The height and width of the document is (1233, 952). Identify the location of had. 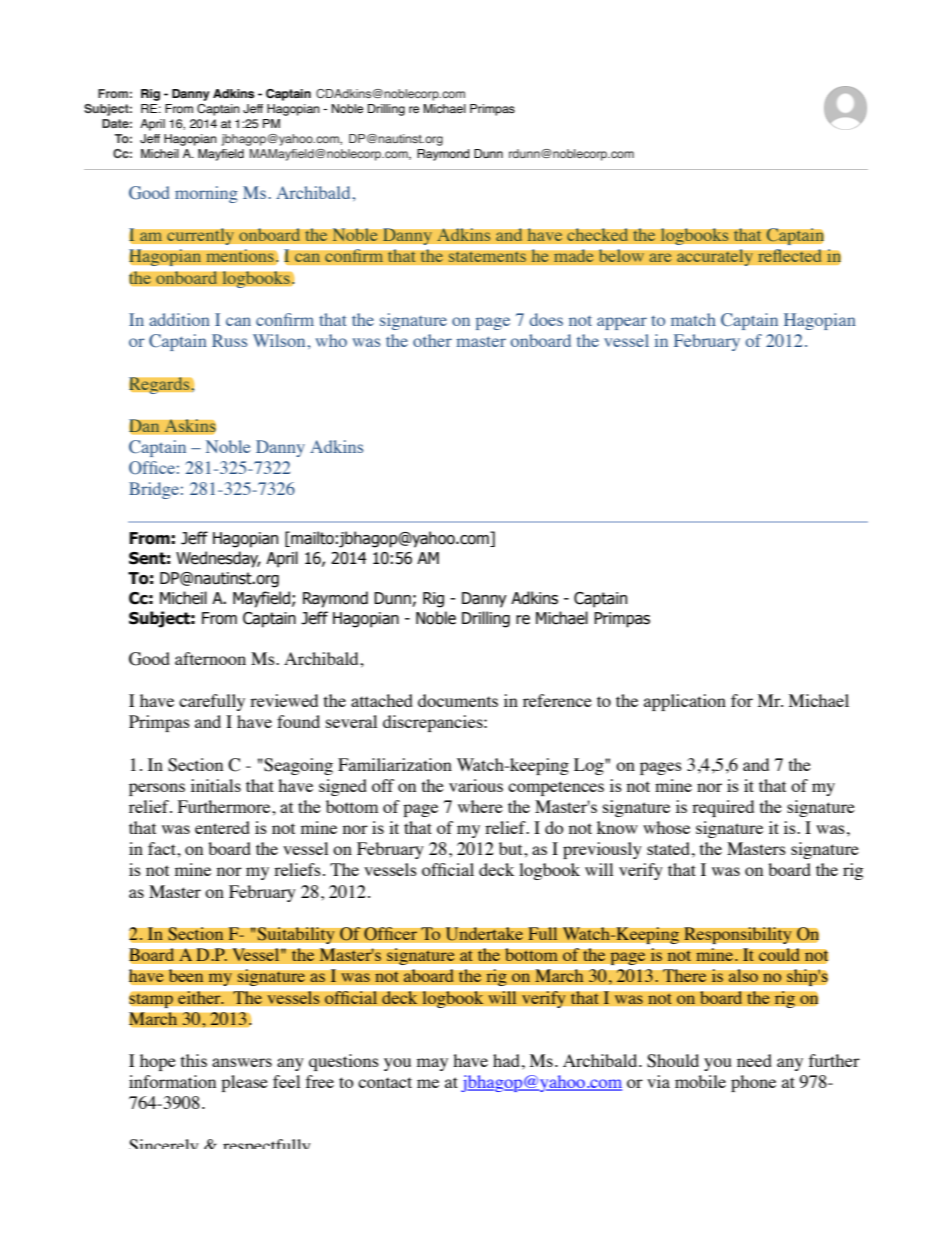
(506, 1060).
